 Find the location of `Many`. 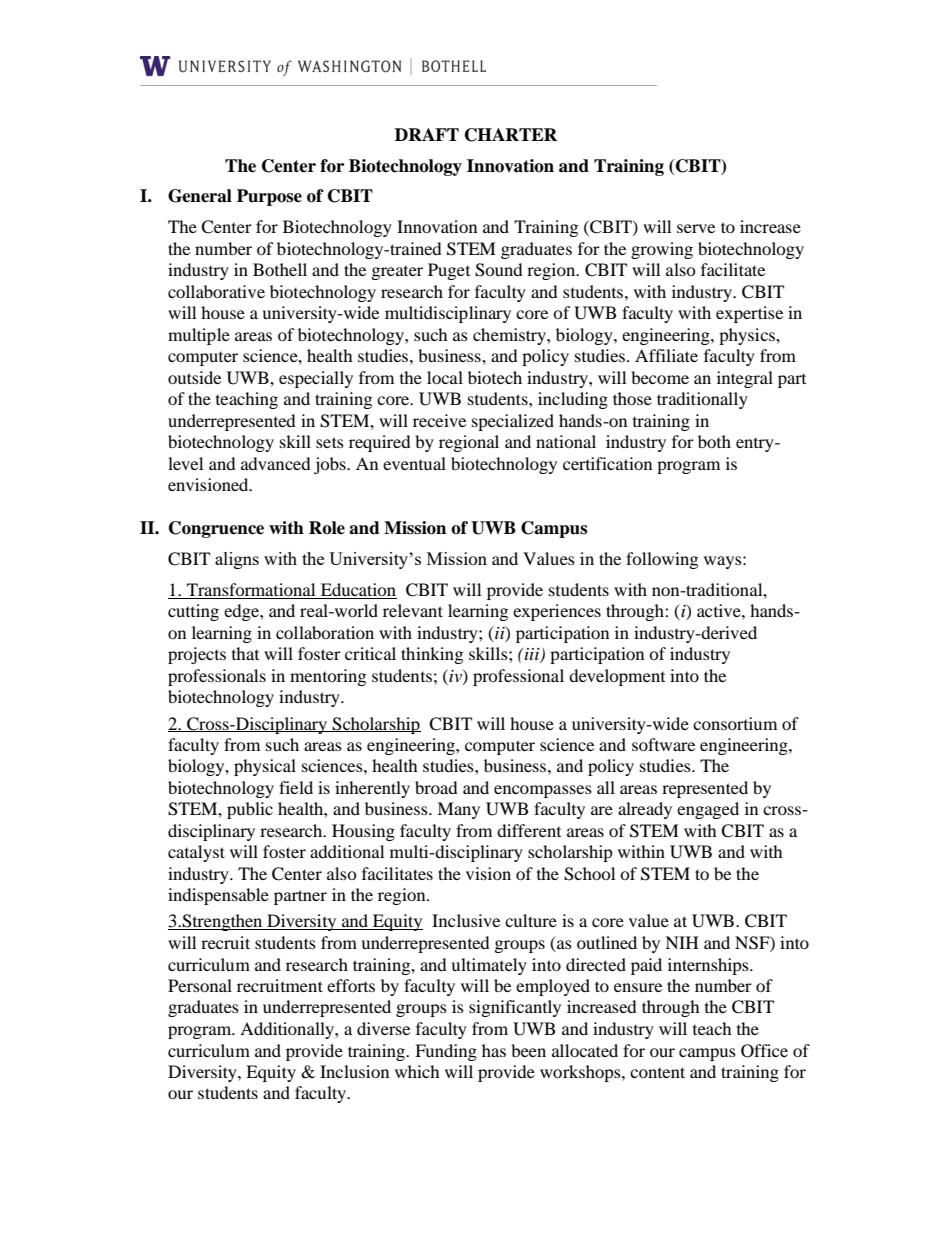

Many is located at coordinates (458, 810).
